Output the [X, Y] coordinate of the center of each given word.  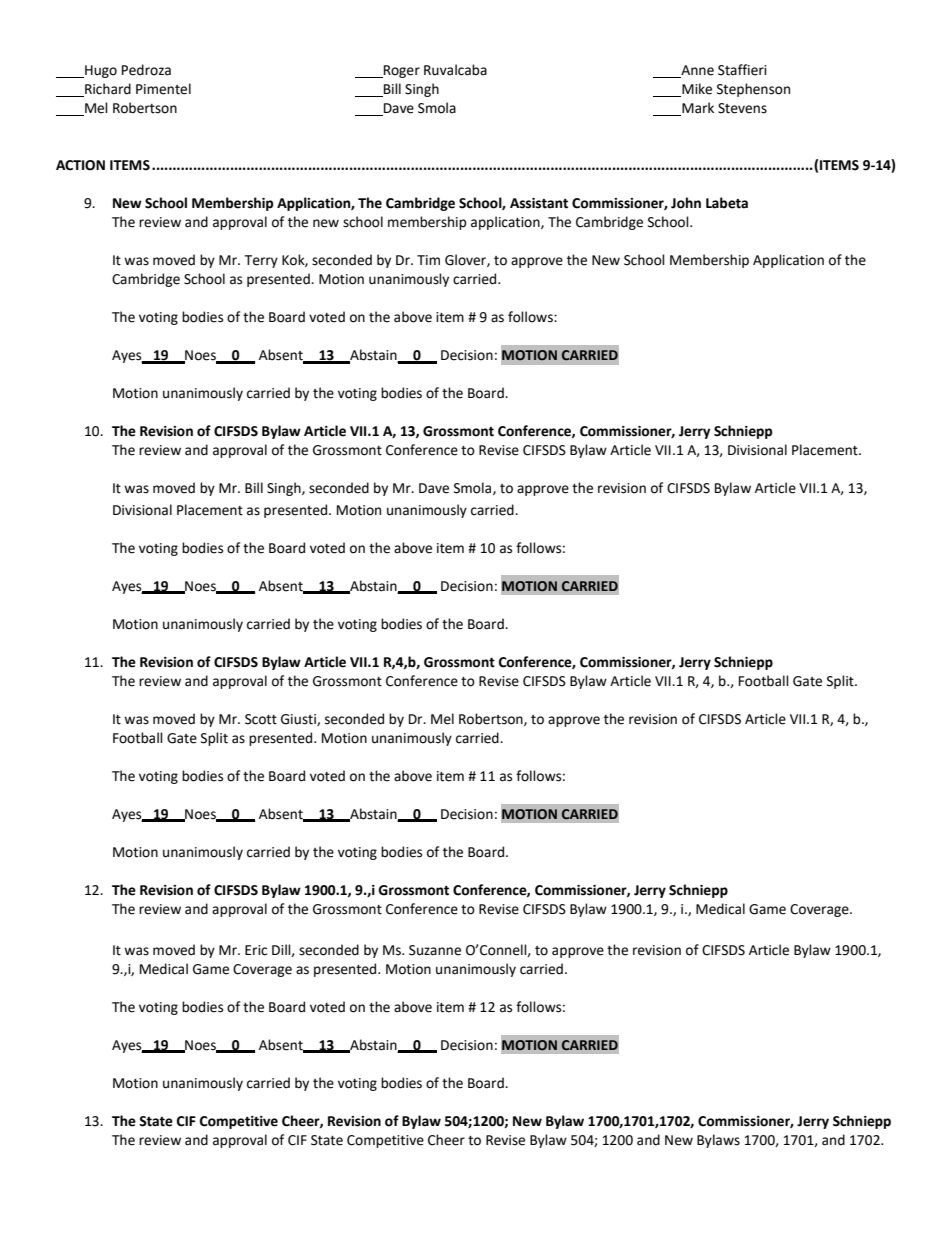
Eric [256, 950]
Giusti [299, 720]
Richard [107, 90]
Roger [401, 71]
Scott [261, 719]
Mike [696, 90]
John [686, 203]
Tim [428, 260]
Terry [261, 261]
